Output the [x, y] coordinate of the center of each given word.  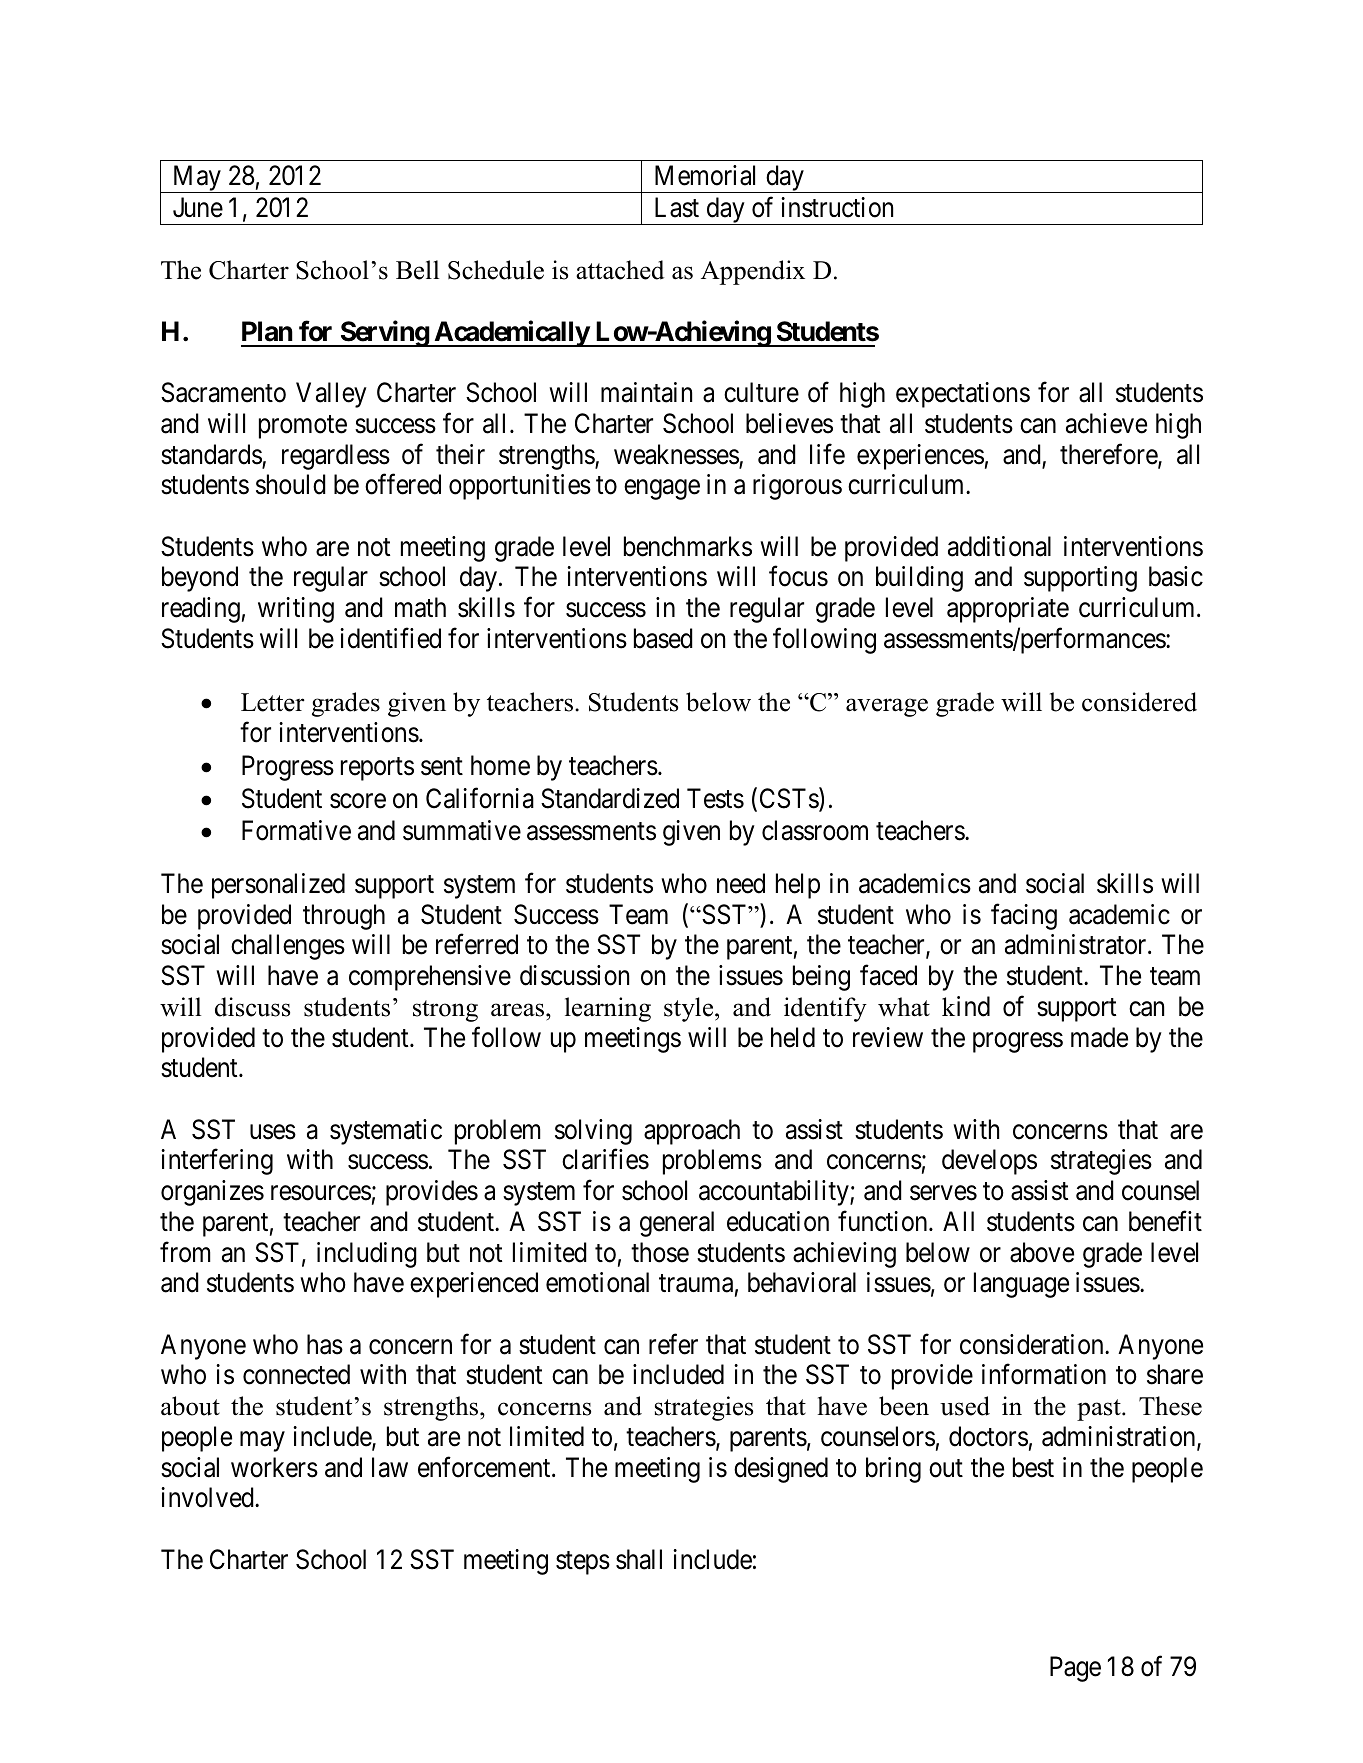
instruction [837, 207]
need [741, 883]
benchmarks [688, 546]
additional [999, 546]
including [367, 1255]
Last [677, 207]
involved [208, 1497]
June [198, 207]
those [660, 1252]
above [1042, 1252]
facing [1024, 916]
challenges [288, 947]
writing [296, 610]
